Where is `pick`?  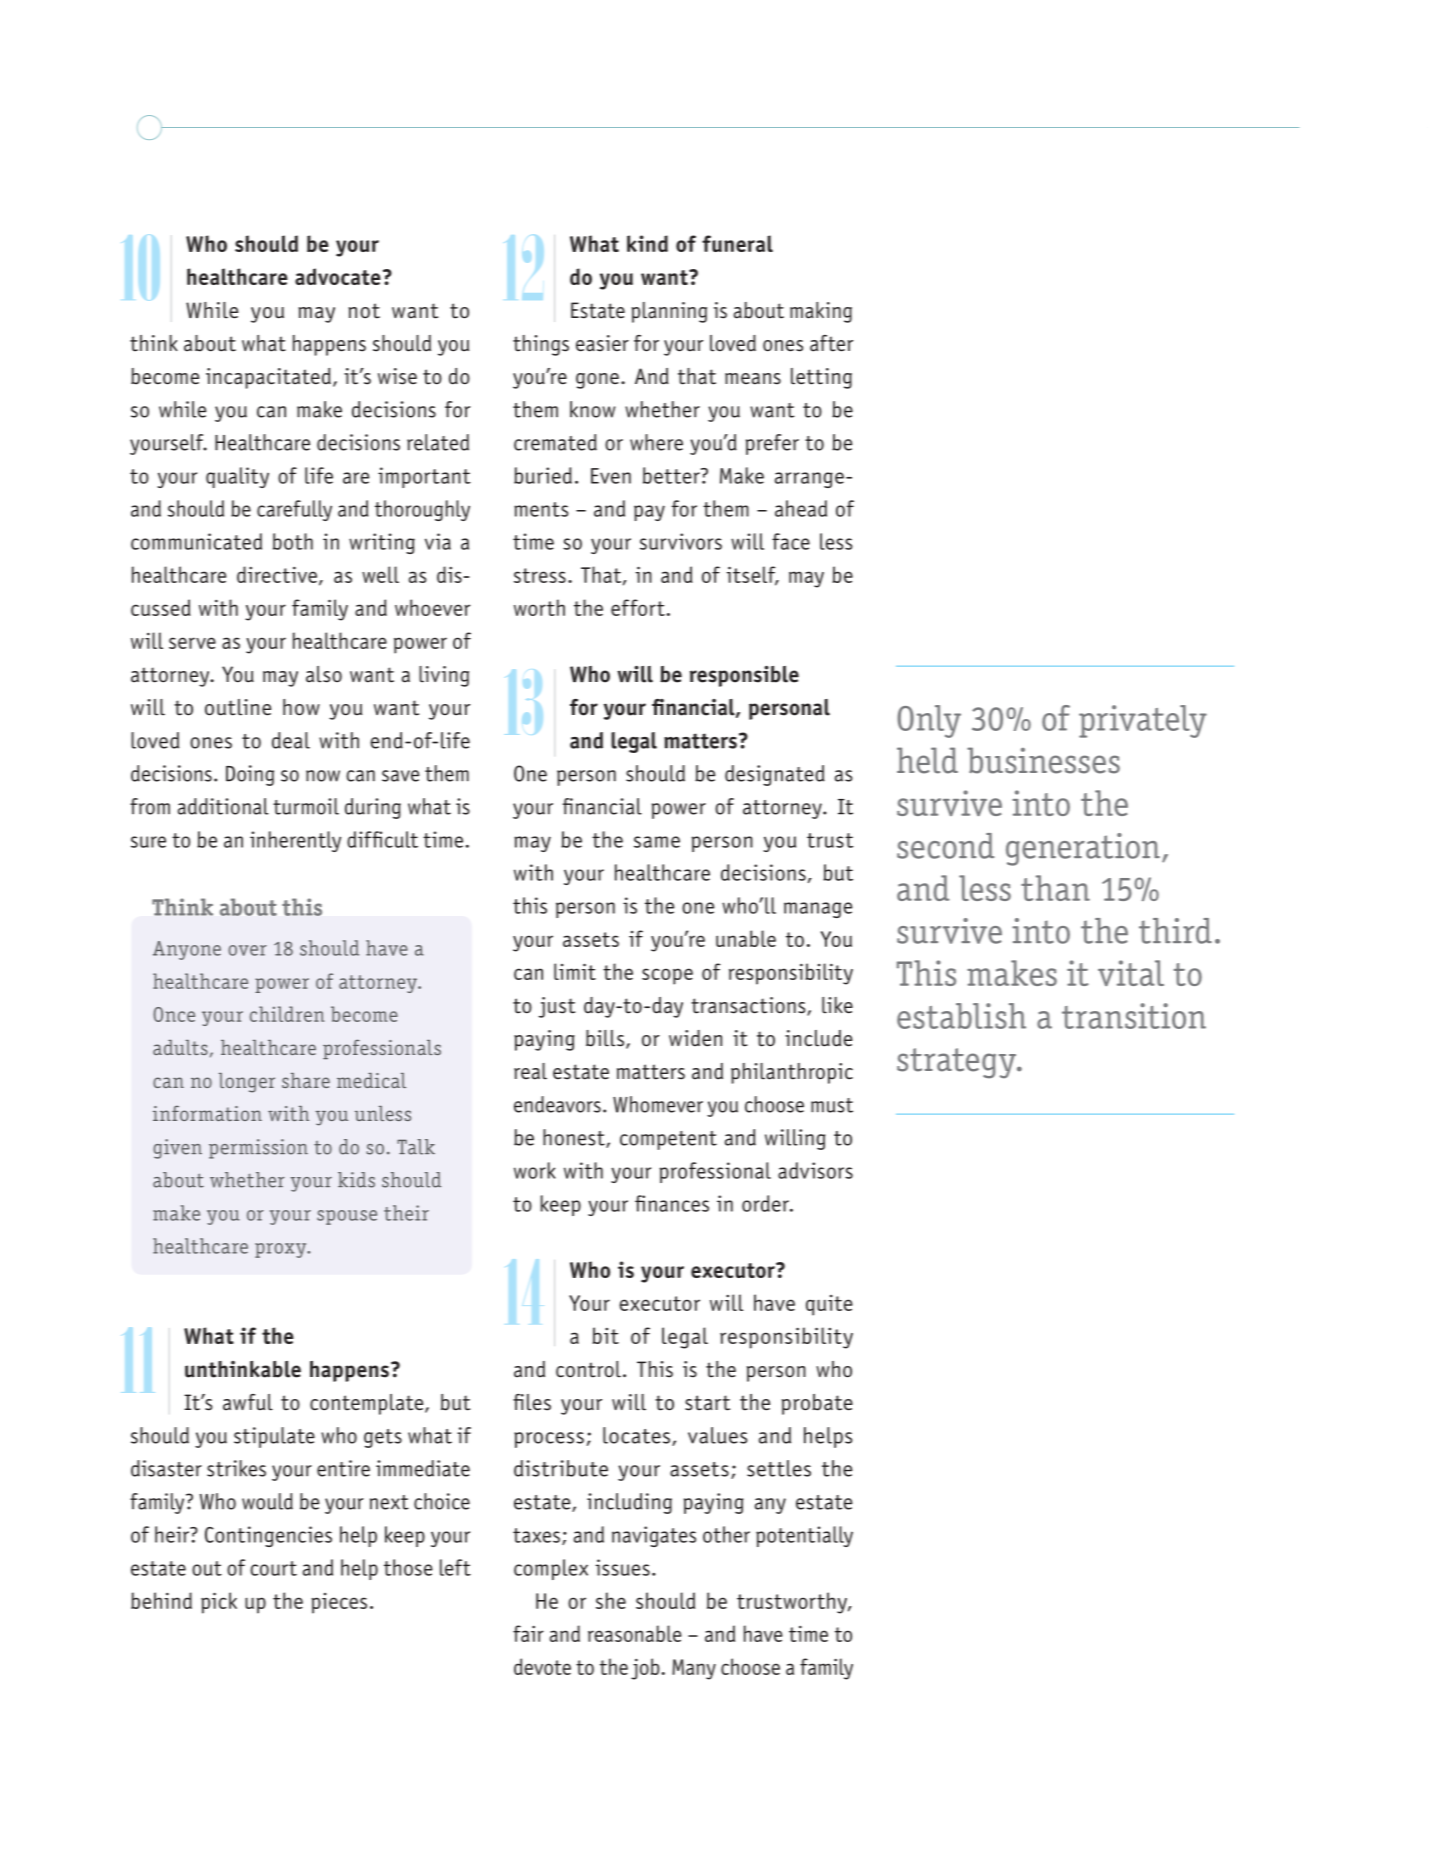
pick is located at coordinates (219, 1603).
